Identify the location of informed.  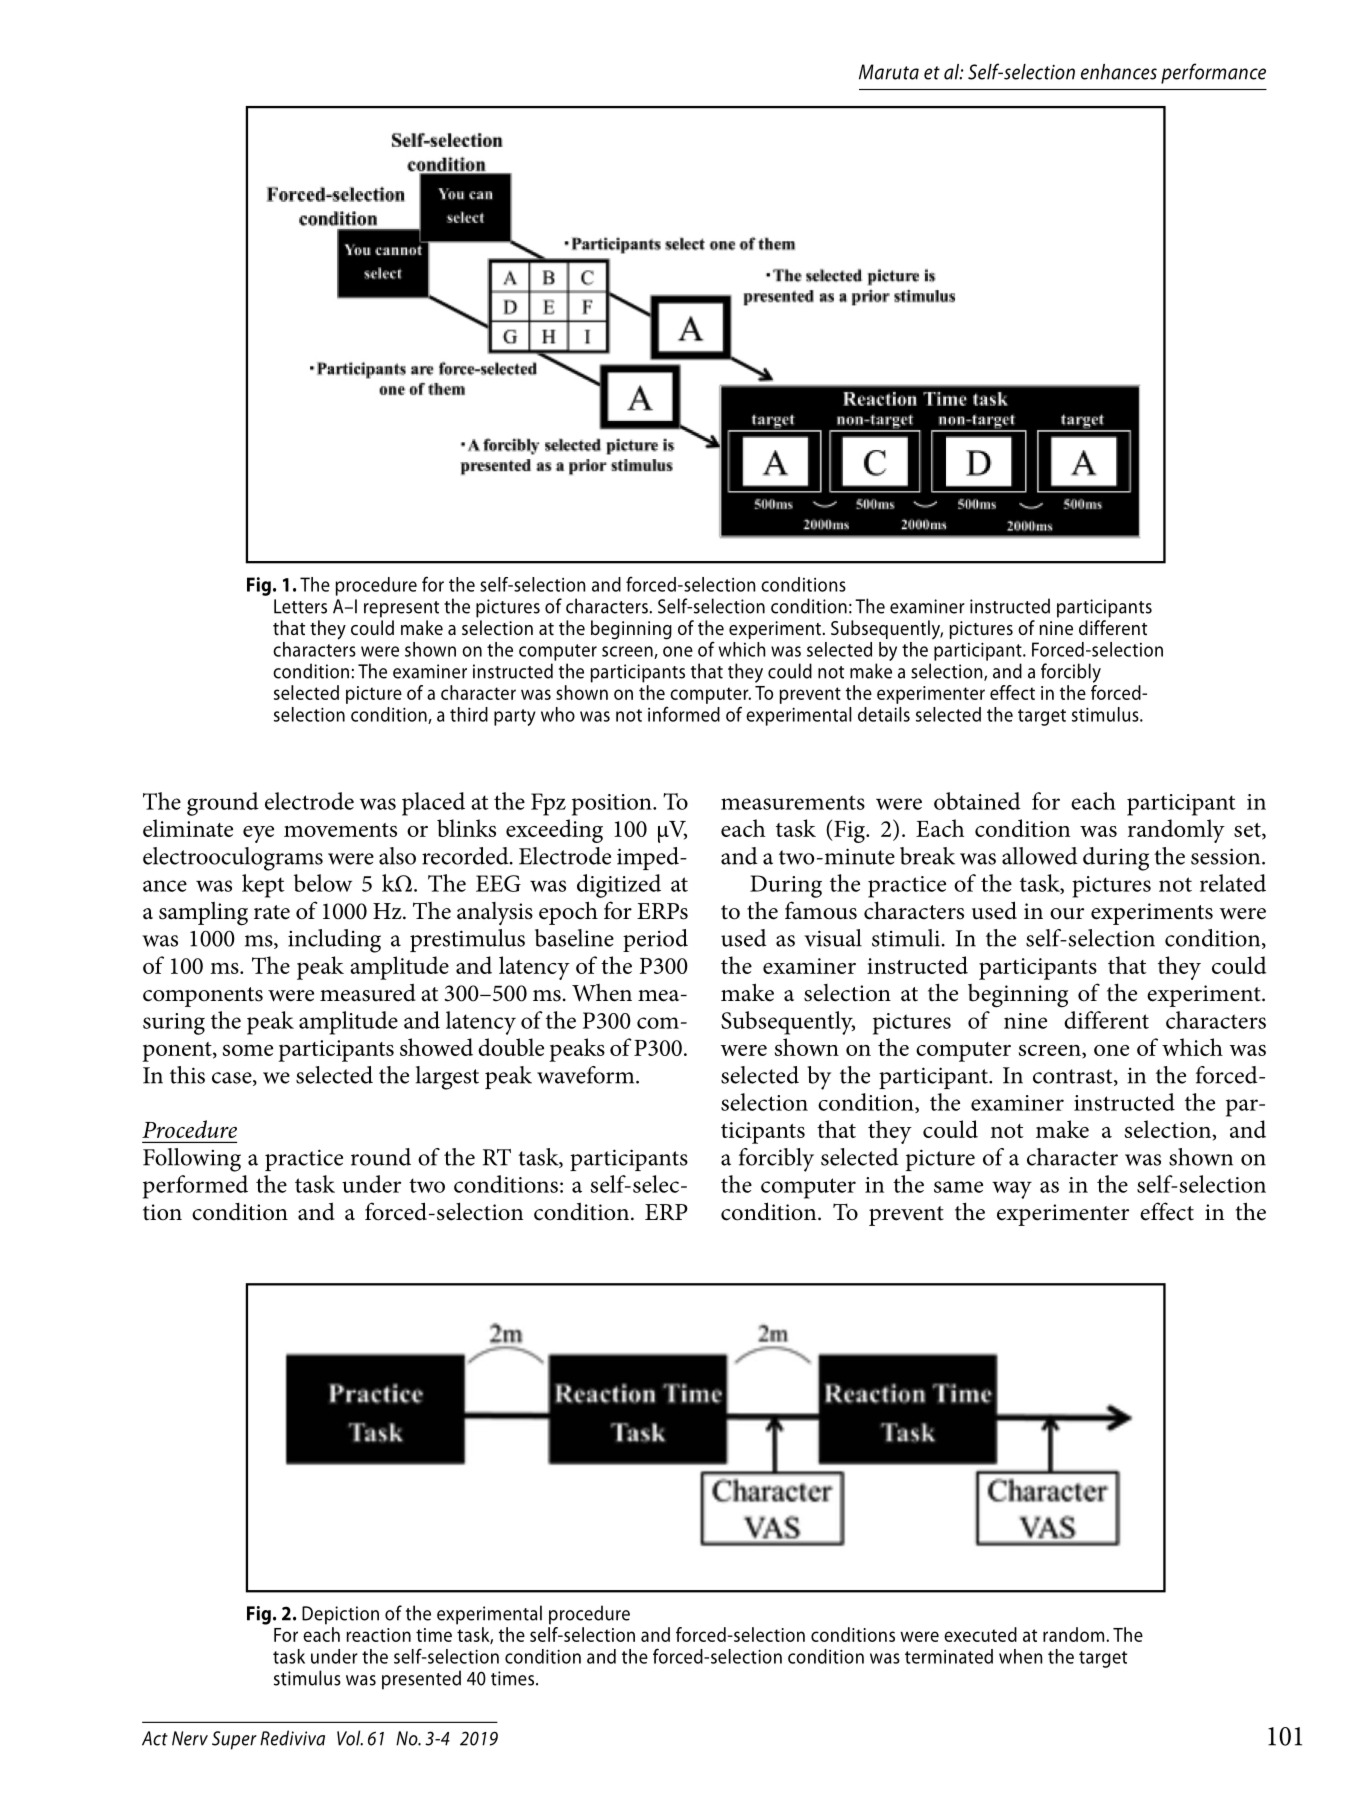
(684, 714).
